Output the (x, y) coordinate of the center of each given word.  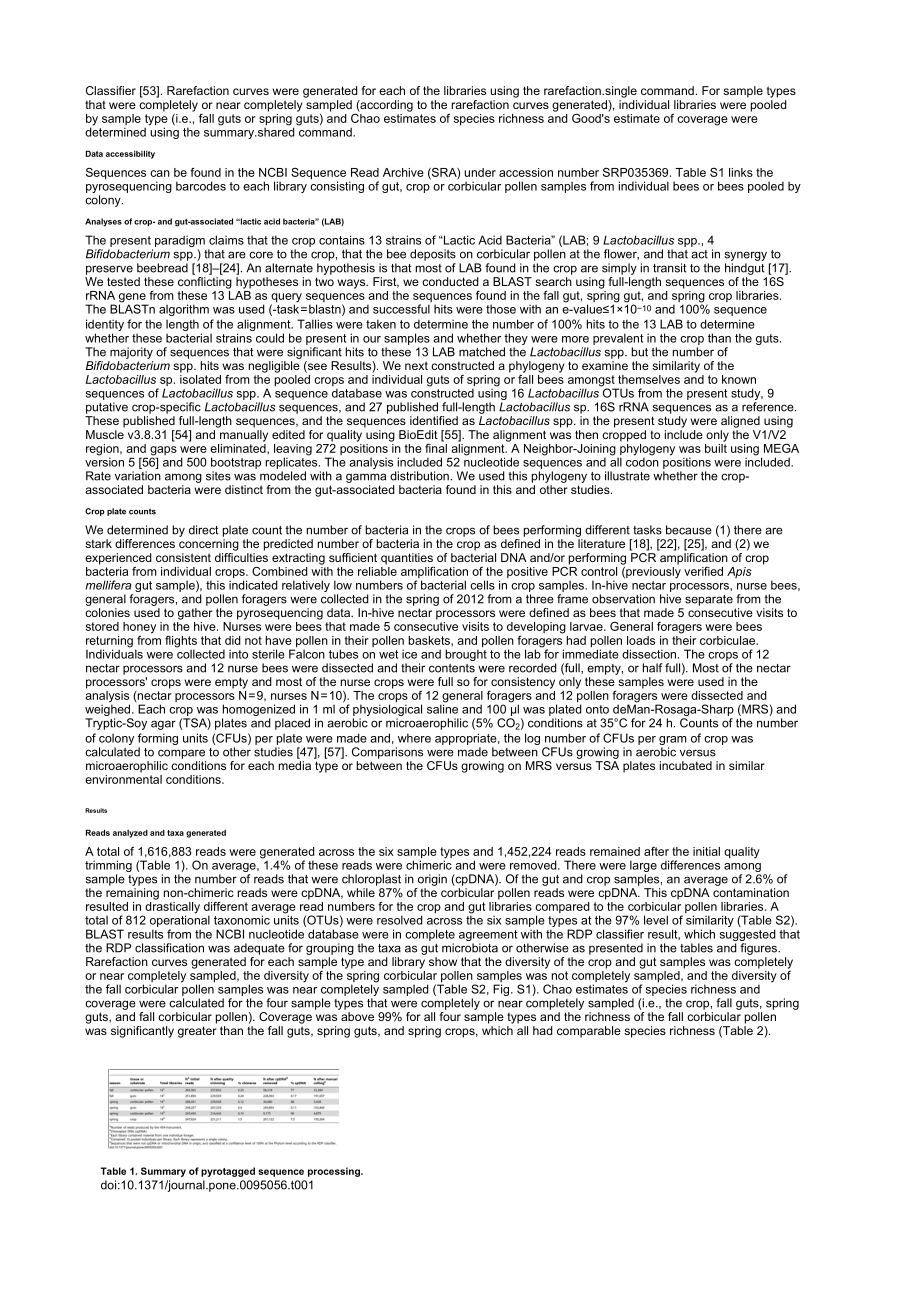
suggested (748, 935)
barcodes (201, 186)
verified (703, 571)
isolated (200, 378)
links (741, 172)
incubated (686, 765)
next (416, 365)
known (739, 379)
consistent (183, 557)
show (443, 961)
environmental (123, 778)
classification (169, 948)
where (414, 738)
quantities (407, 559)
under (480, 172)
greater (197, 1032)
